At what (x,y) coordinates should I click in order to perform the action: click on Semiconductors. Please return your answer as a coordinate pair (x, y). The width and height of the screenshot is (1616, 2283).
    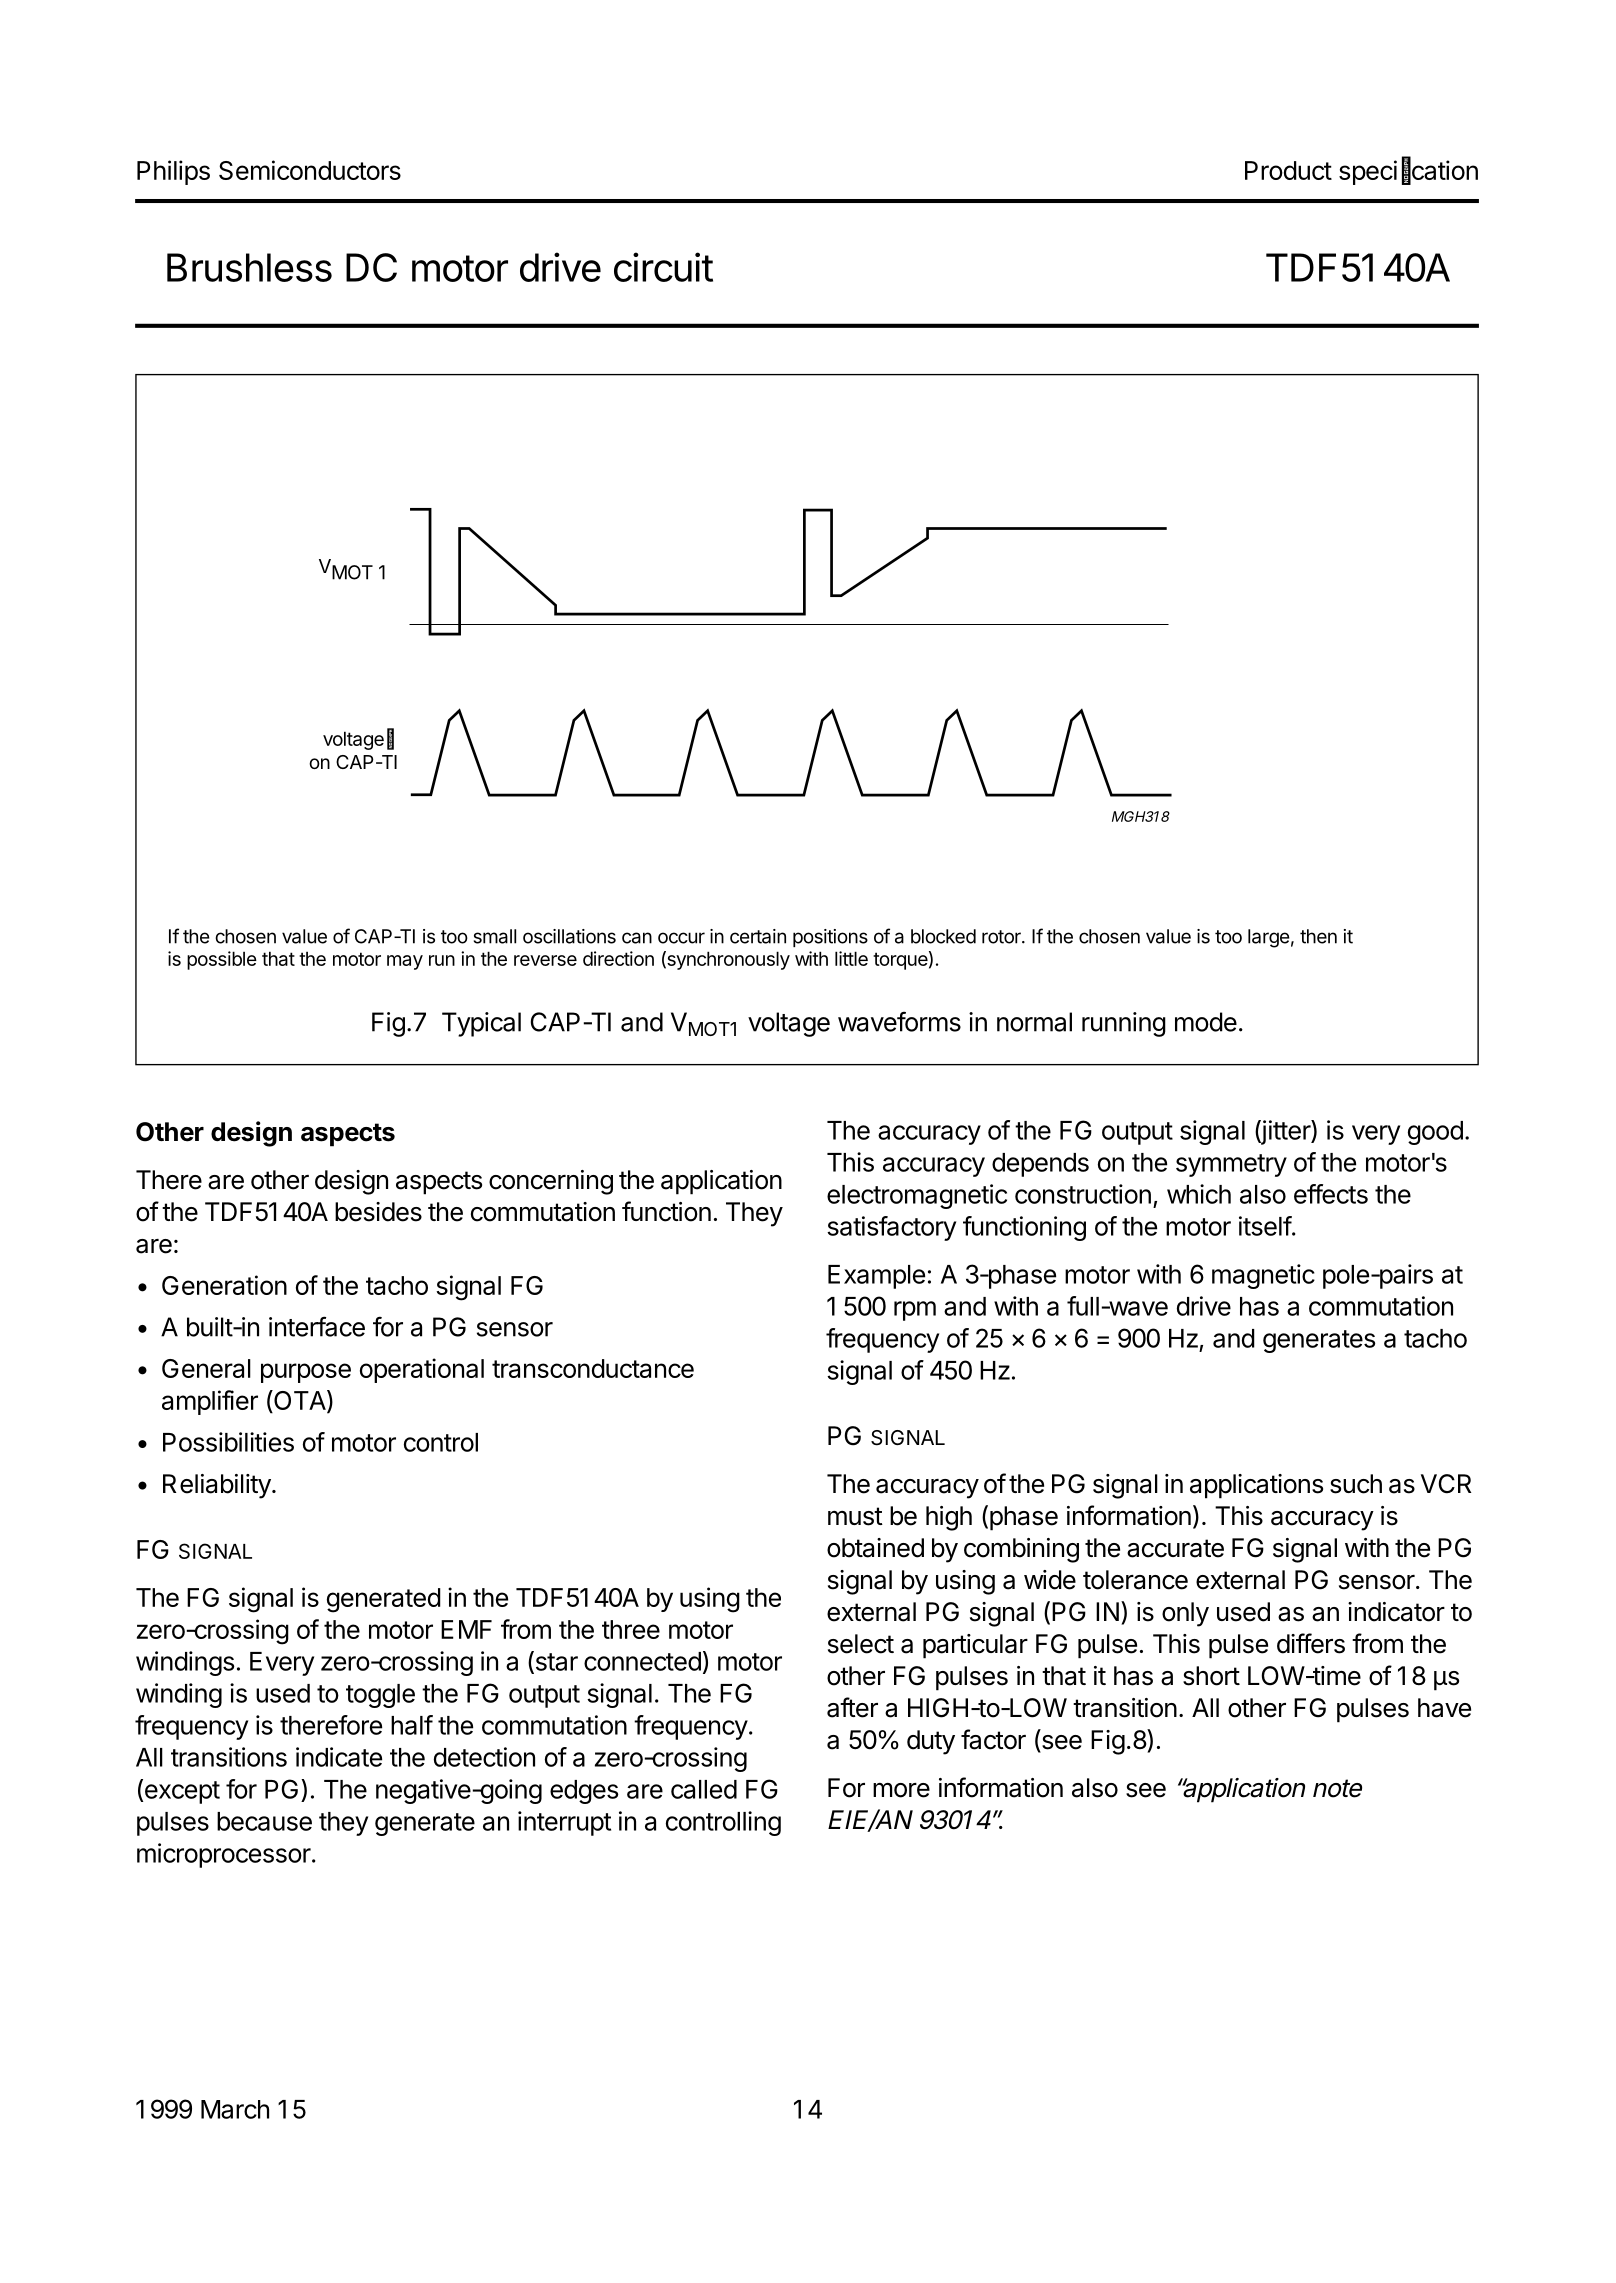
    Looking at the image, I should click on (310, 170).
